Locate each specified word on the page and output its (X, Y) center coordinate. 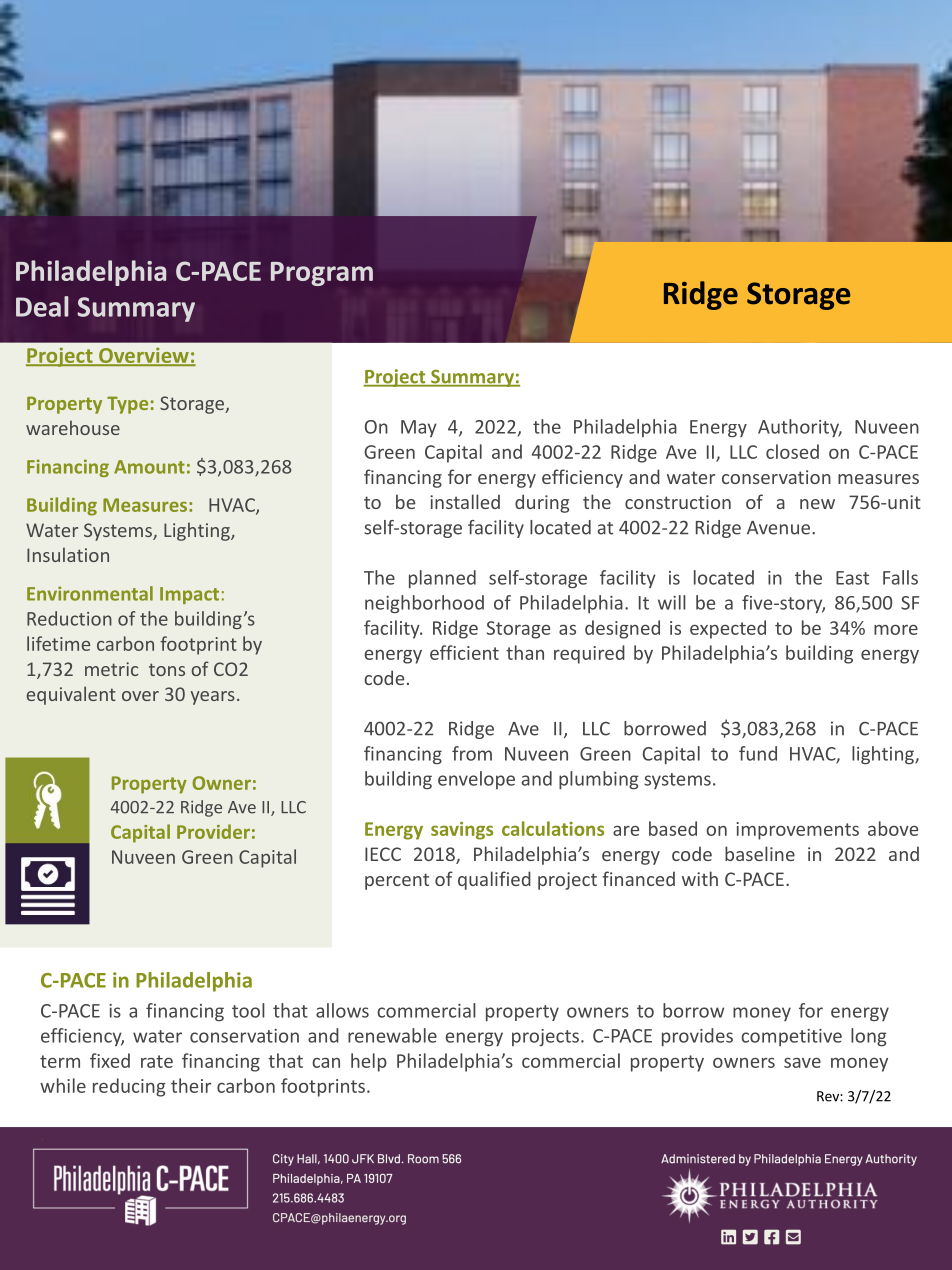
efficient (464, 652)
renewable (392, 1035)
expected (728, 629)
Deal (42, 306)
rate (157, 1061)
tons (167, 669)
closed (792, 451)
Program (322, 274)
